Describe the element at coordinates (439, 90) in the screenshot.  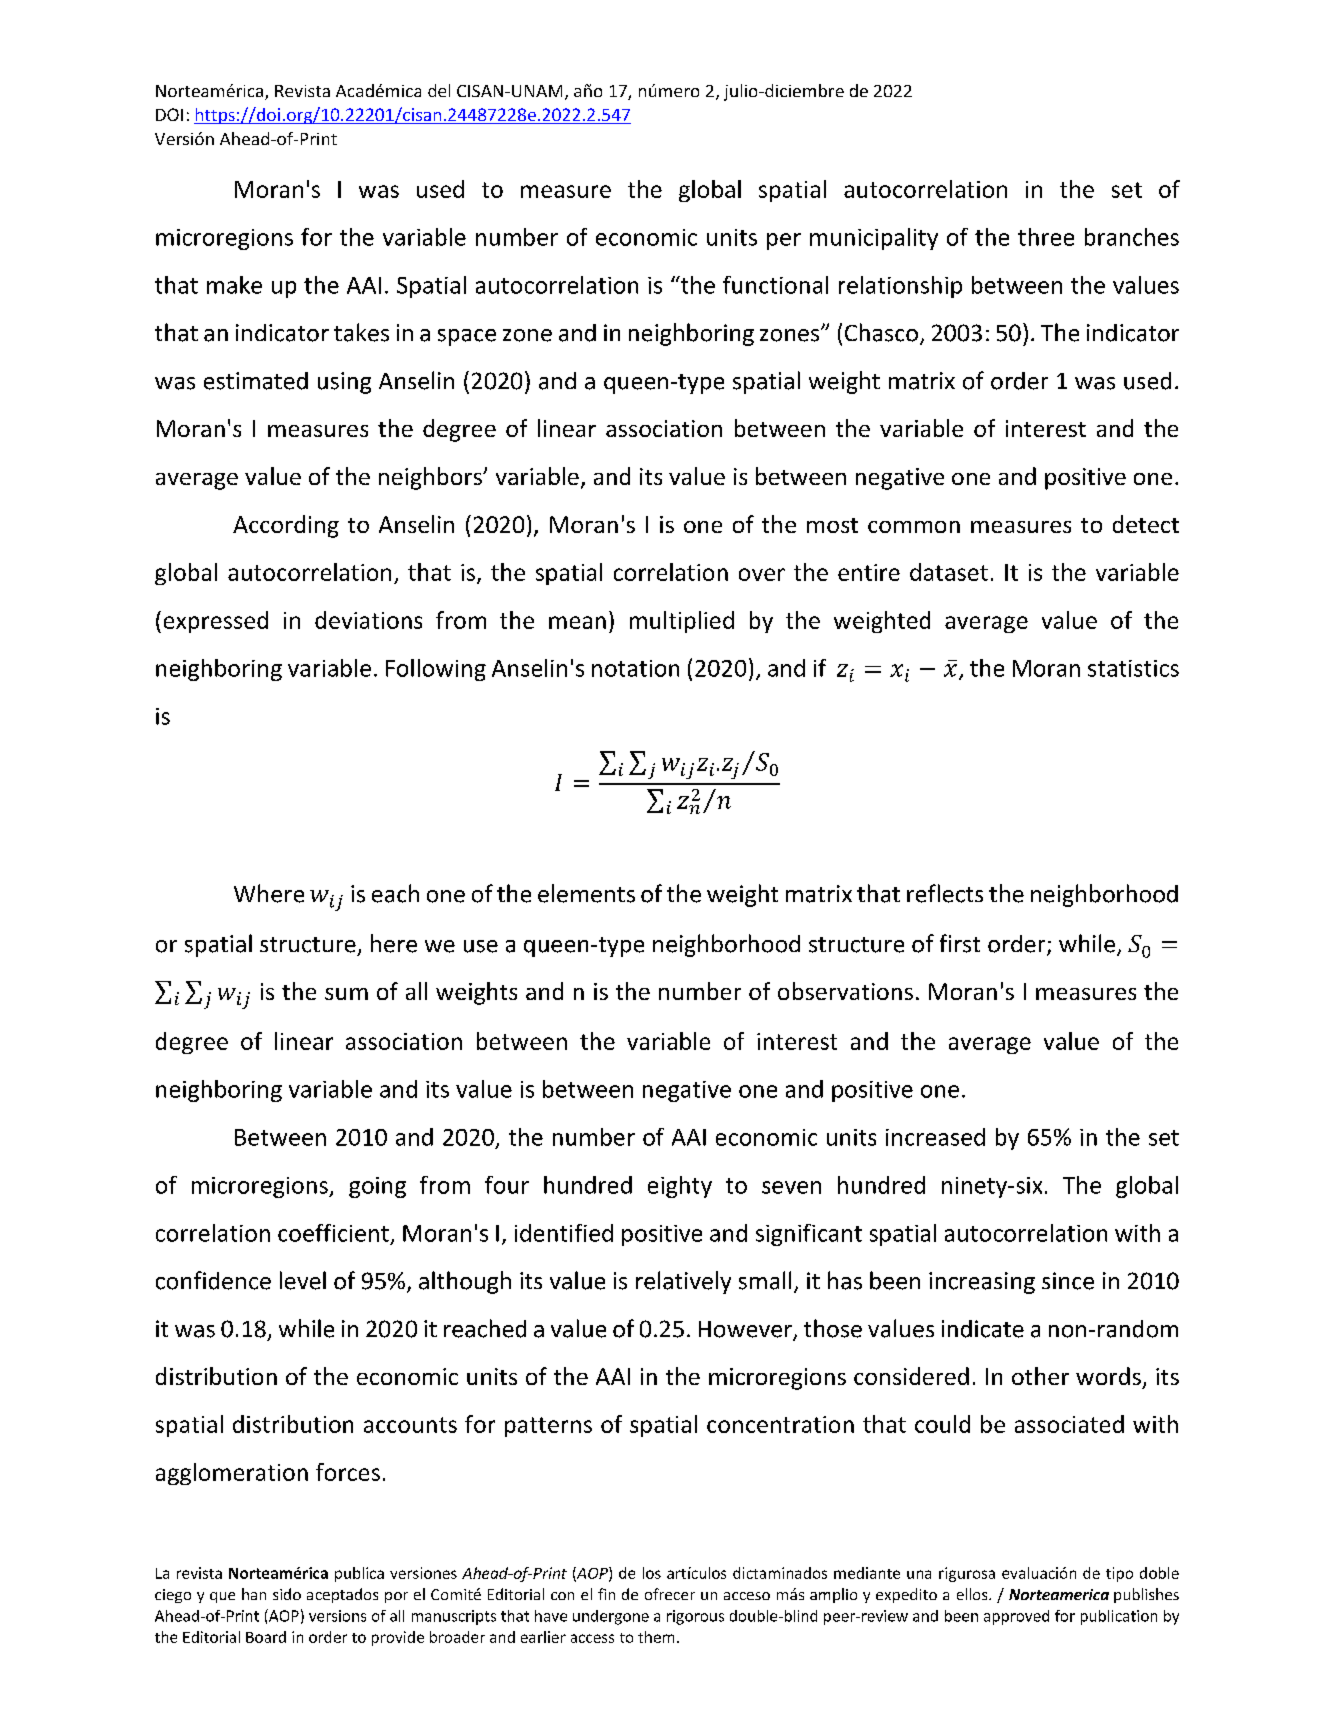
I see `del` at that location.
